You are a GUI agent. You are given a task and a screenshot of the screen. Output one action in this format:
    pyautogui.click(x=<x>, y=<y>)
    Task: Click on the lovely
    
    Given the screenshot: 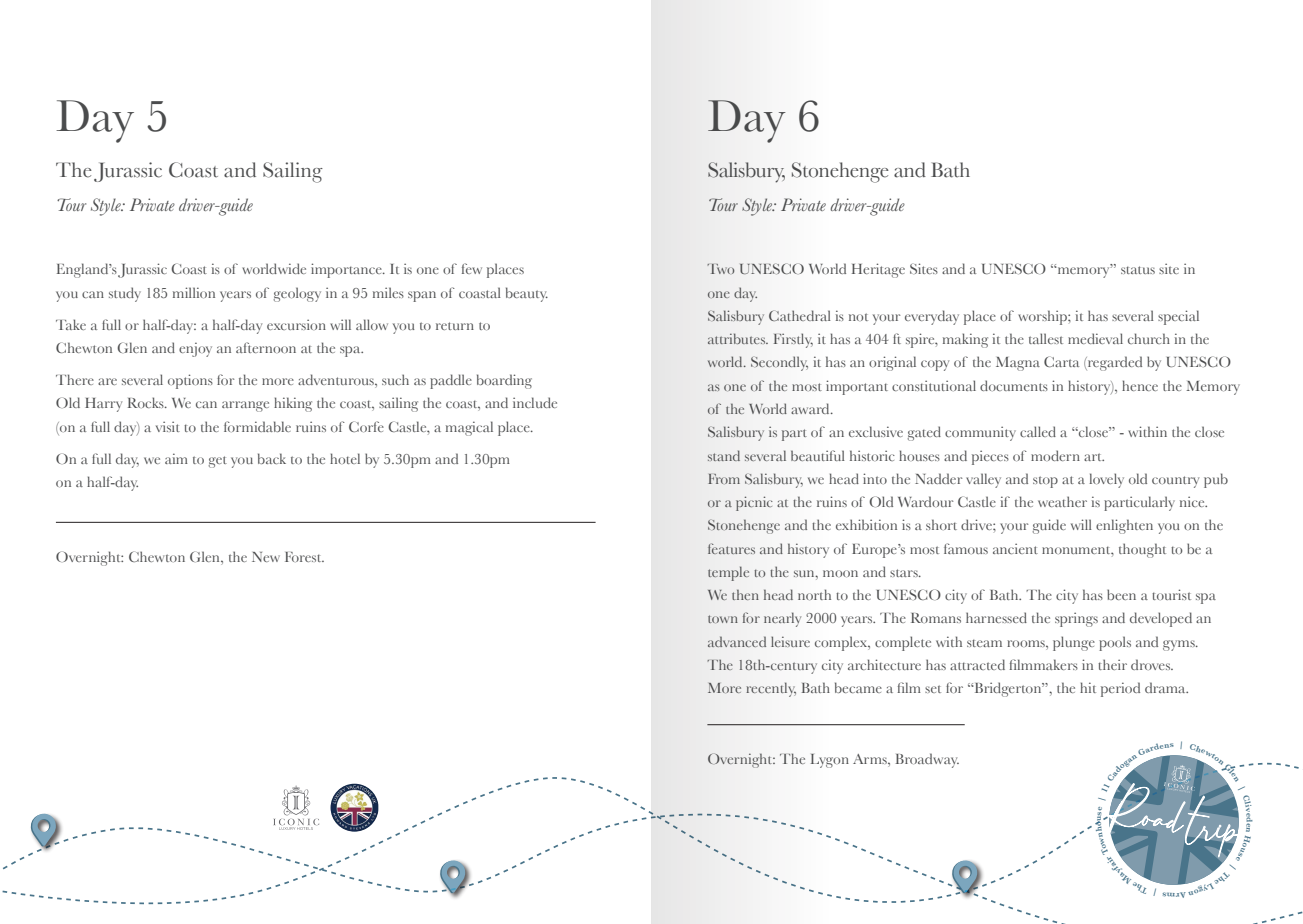 What is the action you would take?
    pyautogui.click(x=1106, y=480)
